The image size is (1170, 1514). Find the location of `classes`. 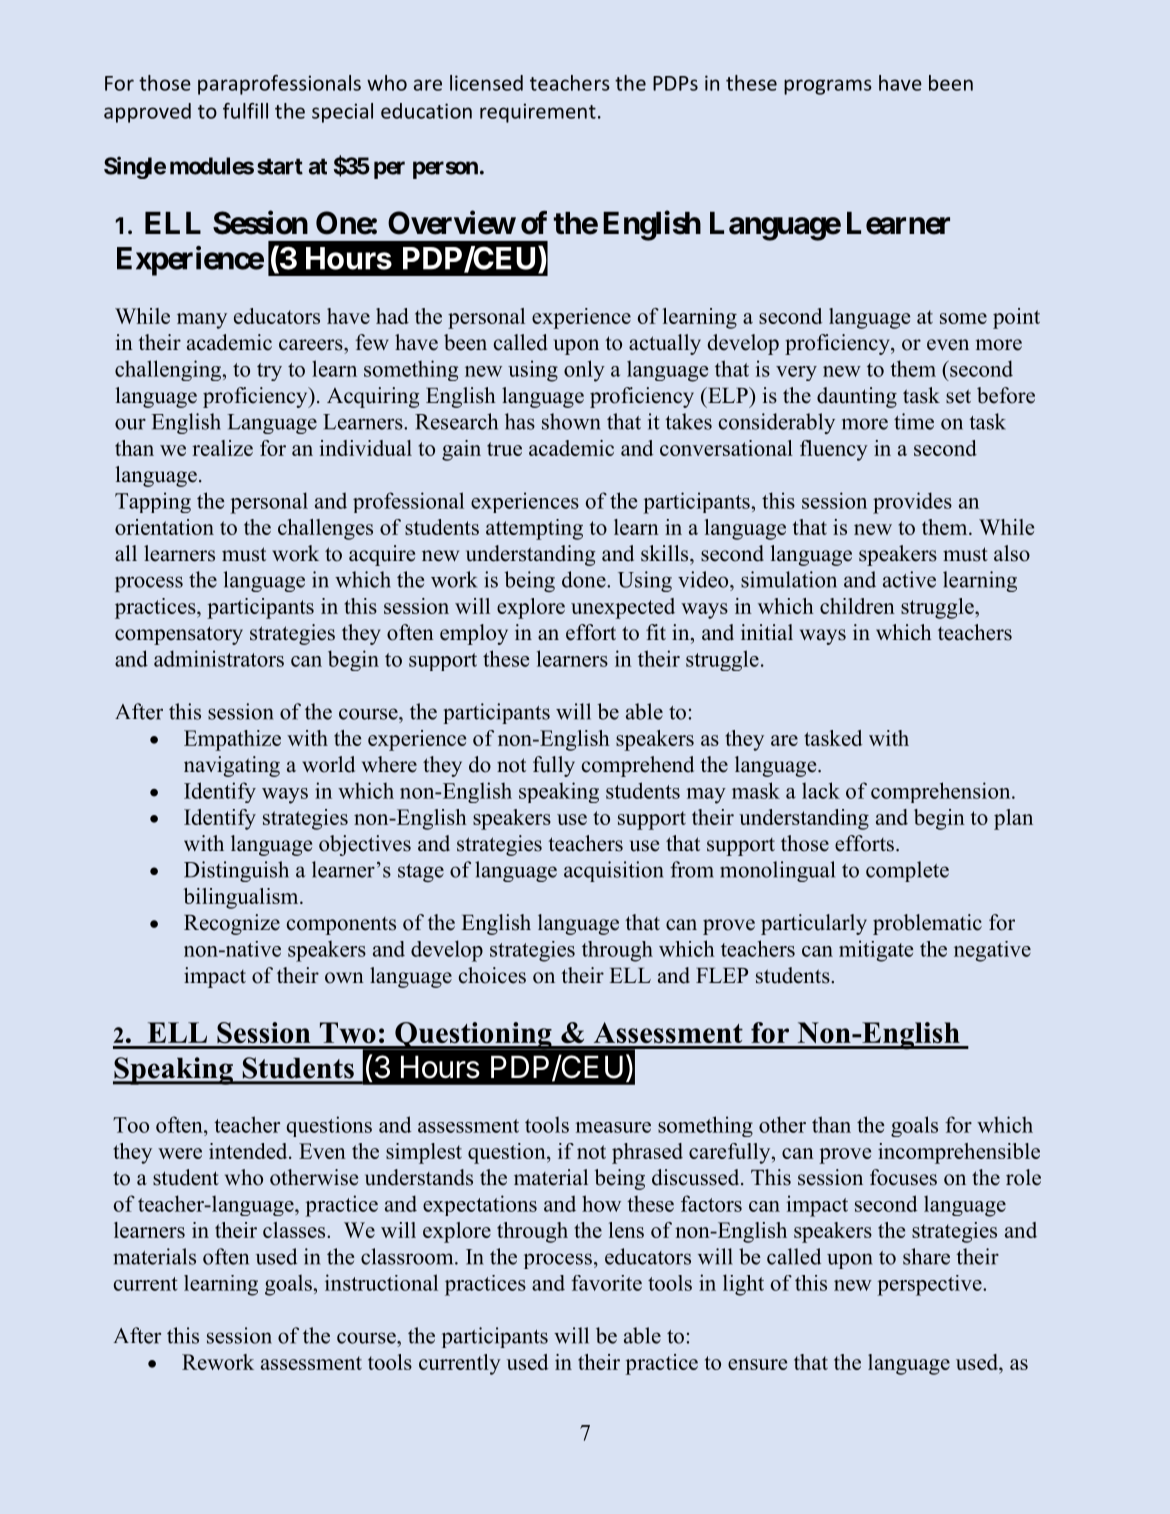

classes is located at coordinates (295, 1230).
